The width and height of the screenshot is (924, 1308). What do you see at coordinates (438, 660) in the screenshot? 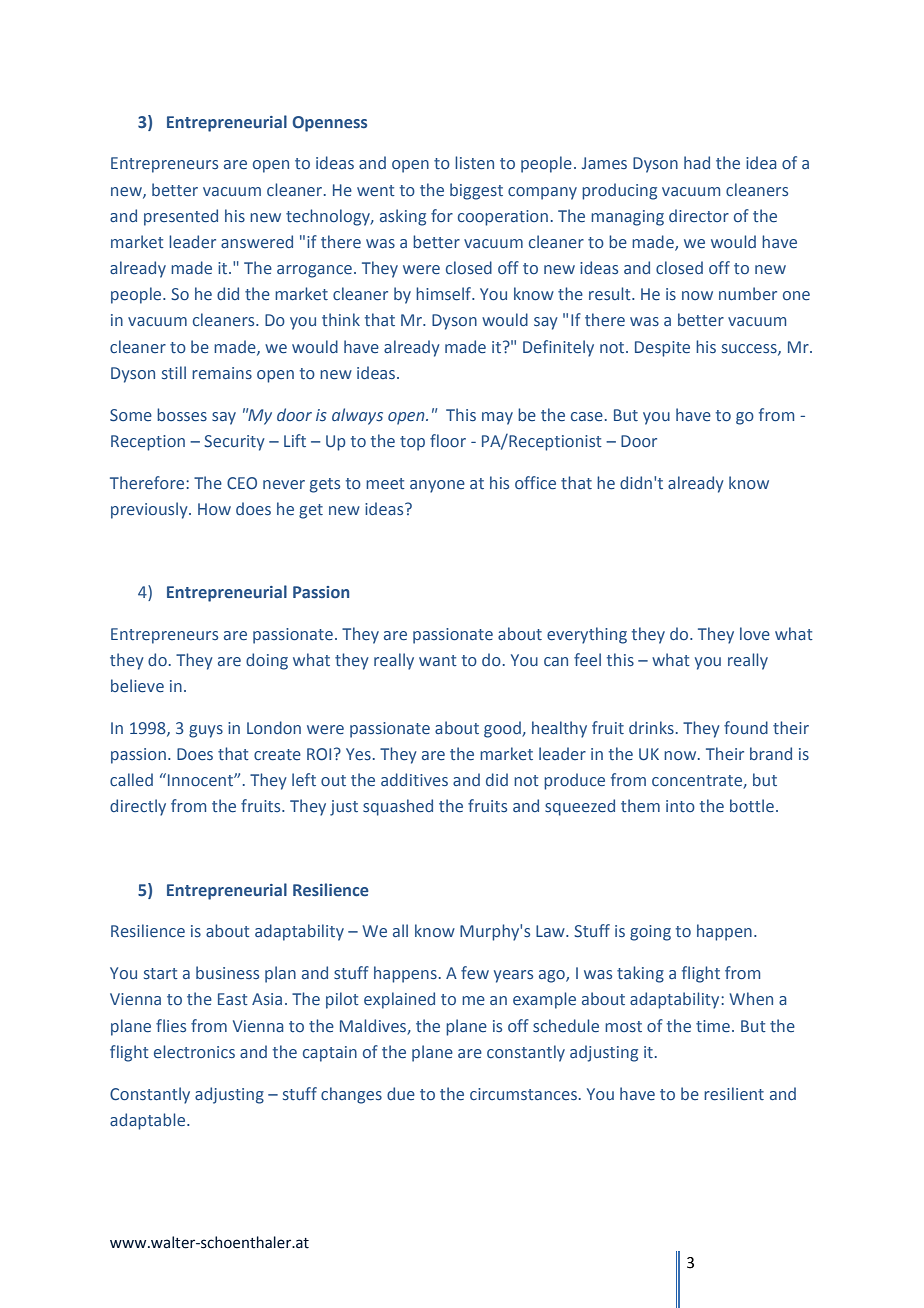
I see `want` at bounding box center [438, 660].
